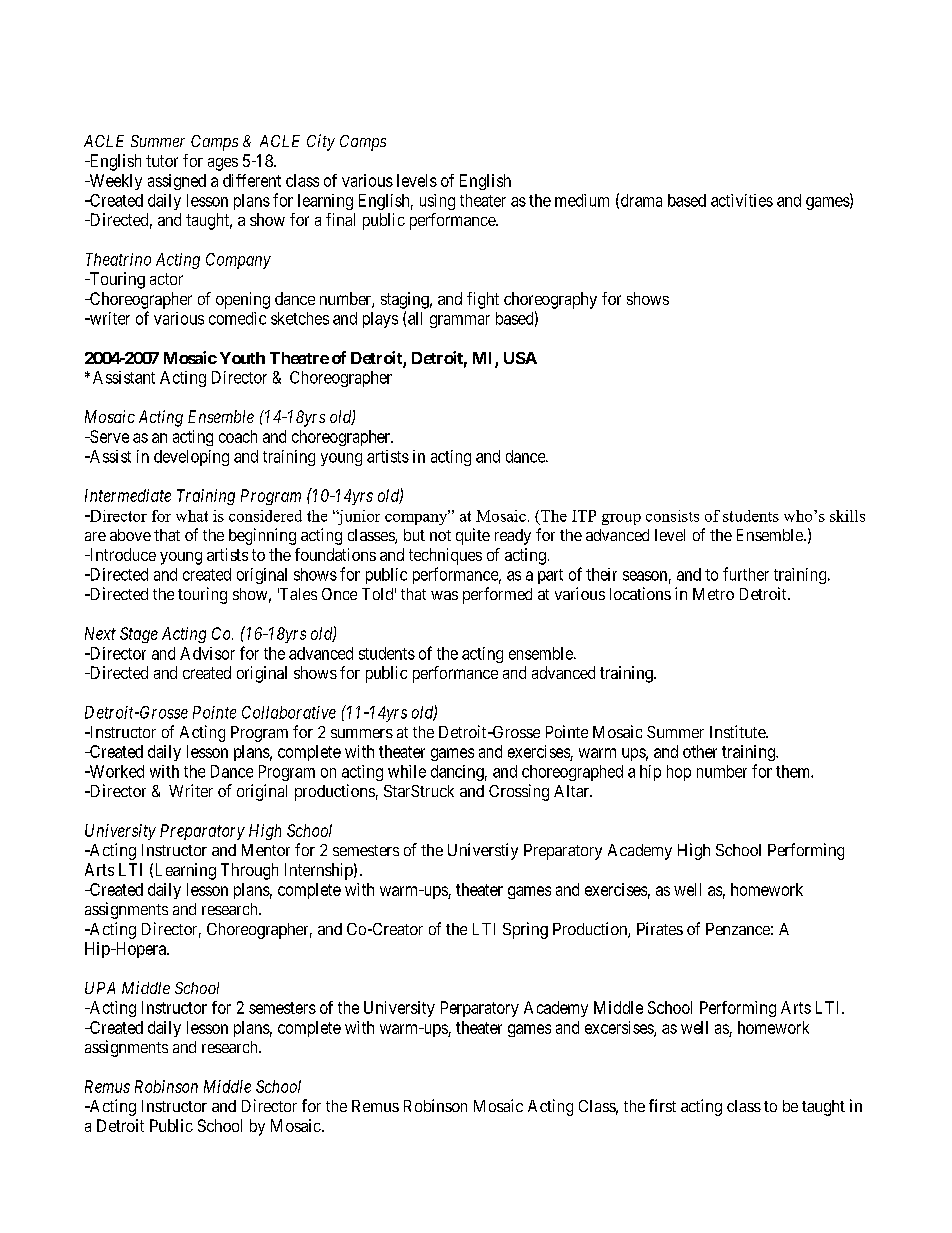 The image size is (952, 1233). Describe the element at coordinates (177, 182) in the screenshot. I see `assigned` at that location.
